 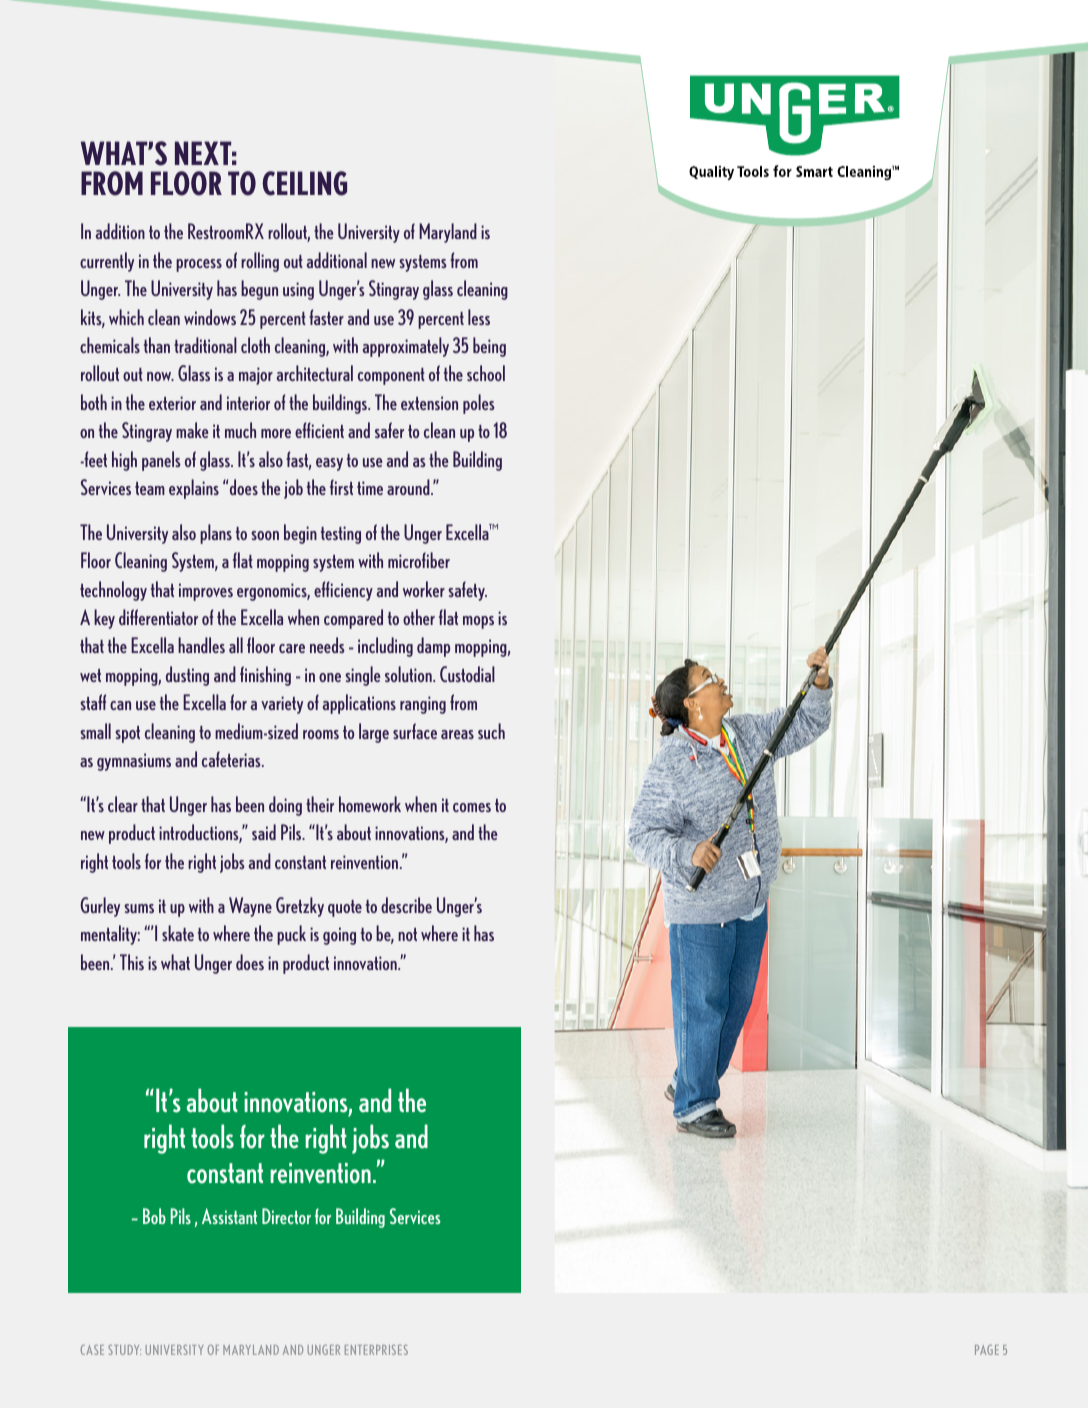 I want to click on STUDY, so click(x=124, y=1350).
